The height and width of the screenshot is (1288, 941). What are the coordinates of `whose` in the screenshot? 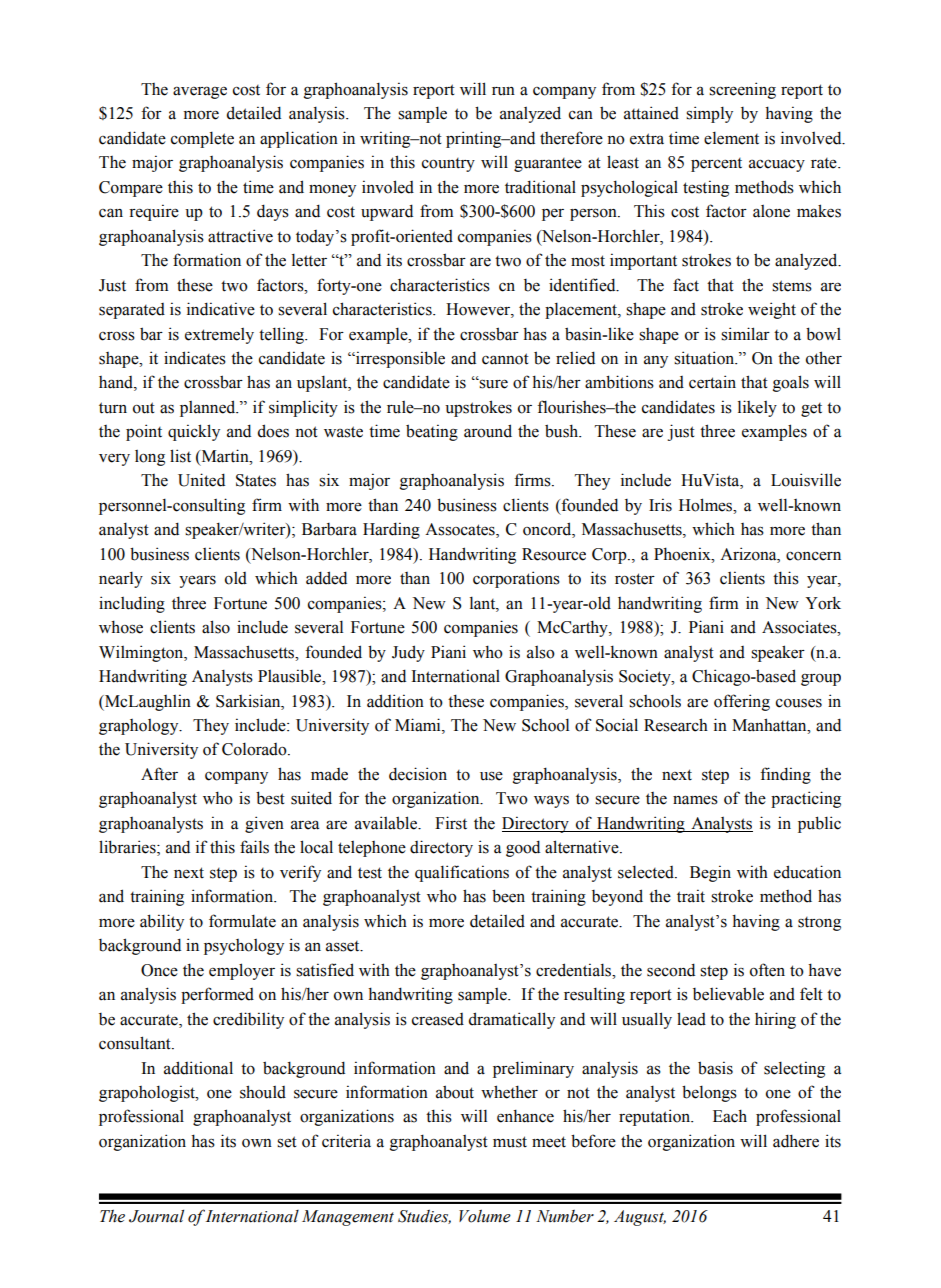 It's located at (121, 627).
